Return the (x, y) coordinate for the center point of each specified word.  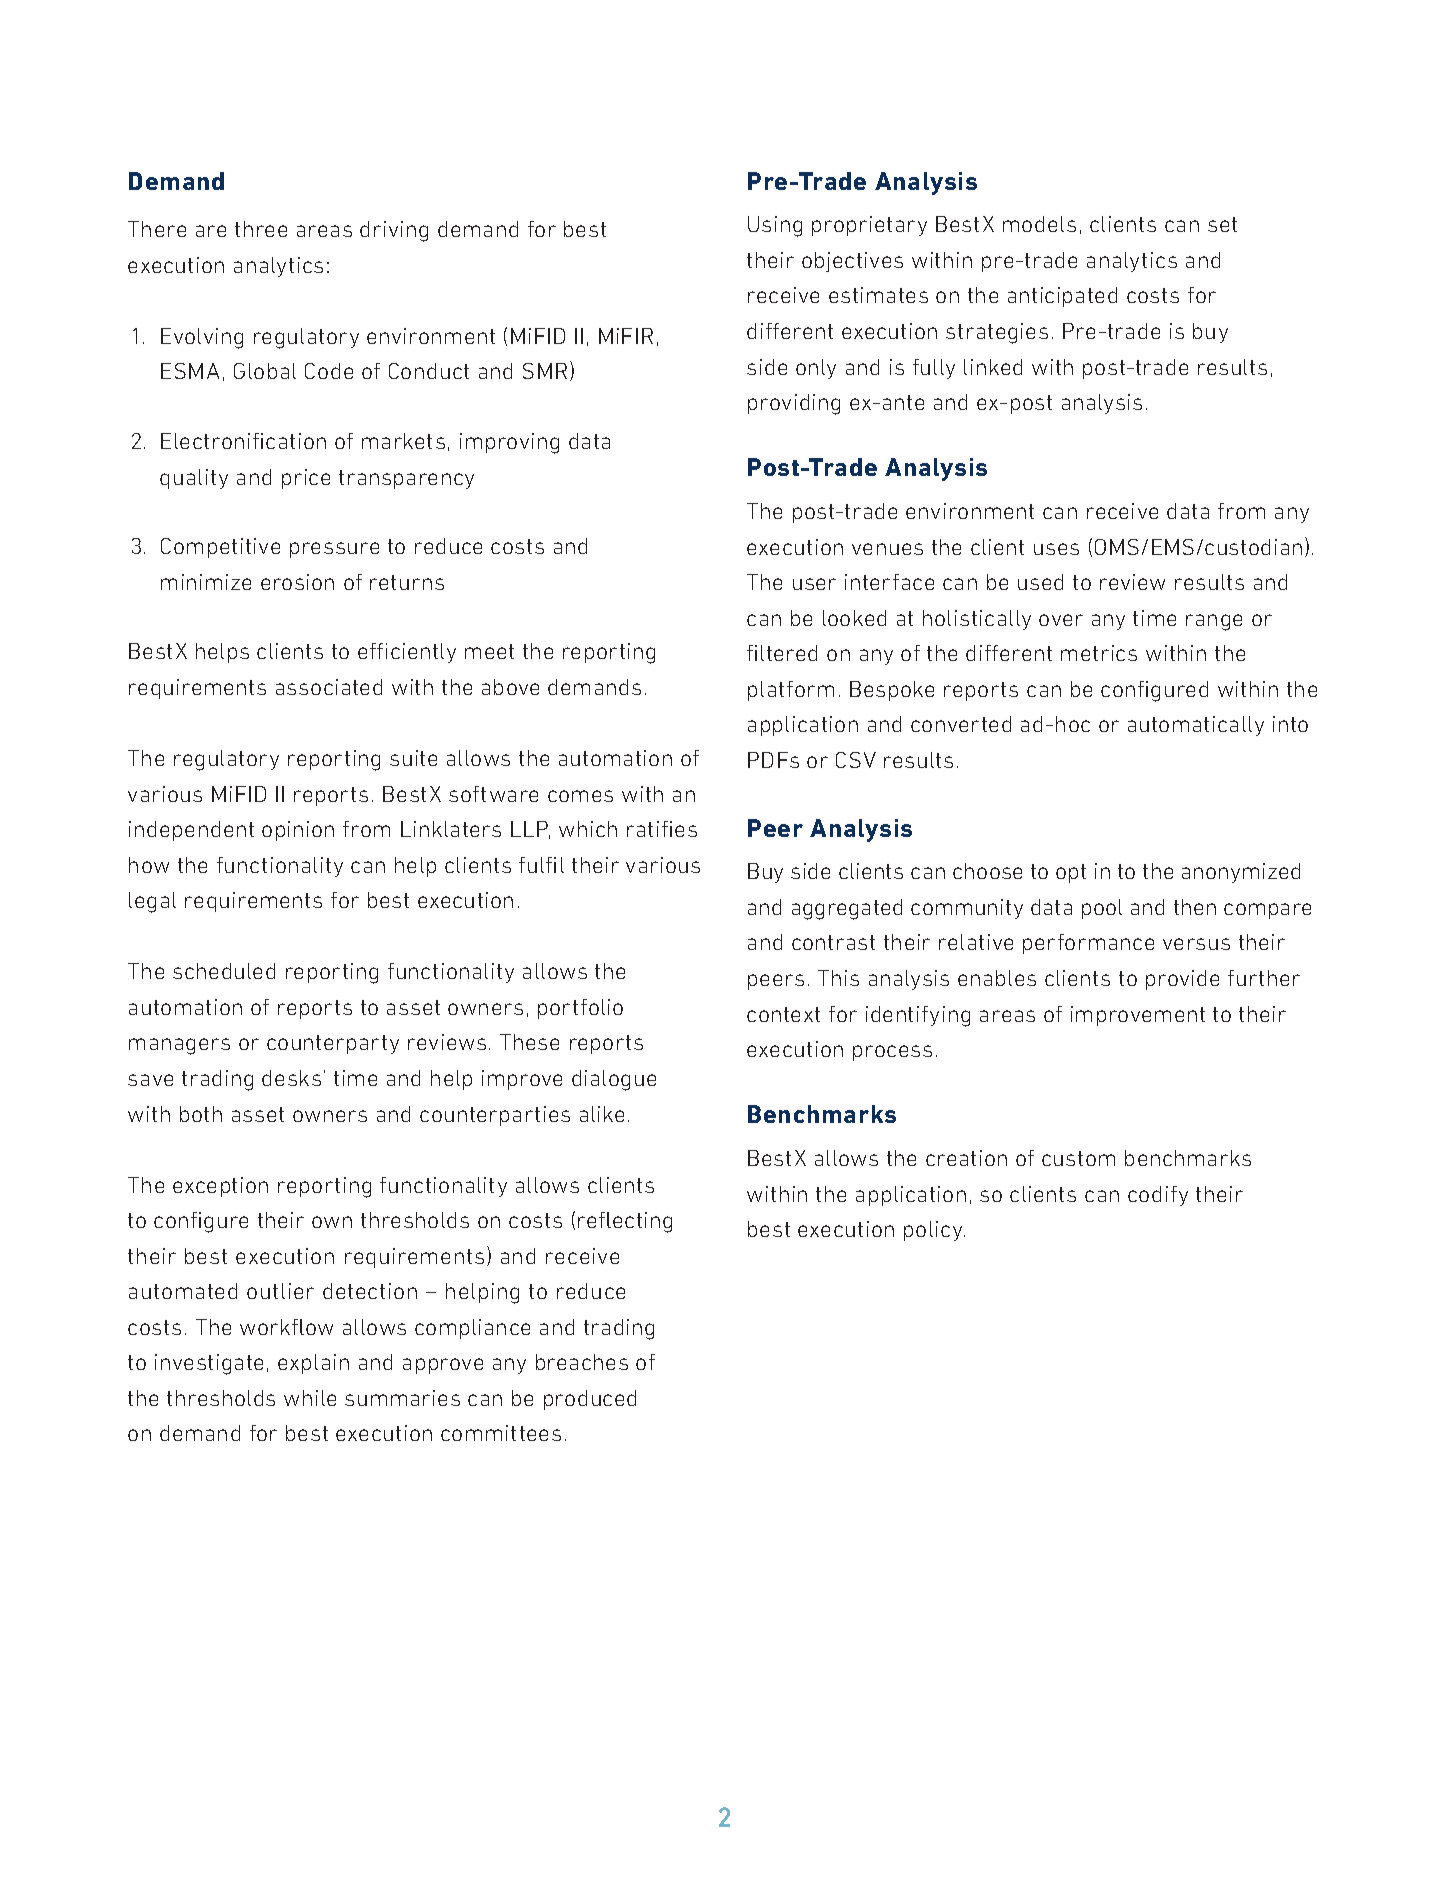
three (261, 229)
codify (1158, 1196)
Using (775, 226)
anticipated (1062, 297)
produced (590, 1400)
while (310, 1398)
